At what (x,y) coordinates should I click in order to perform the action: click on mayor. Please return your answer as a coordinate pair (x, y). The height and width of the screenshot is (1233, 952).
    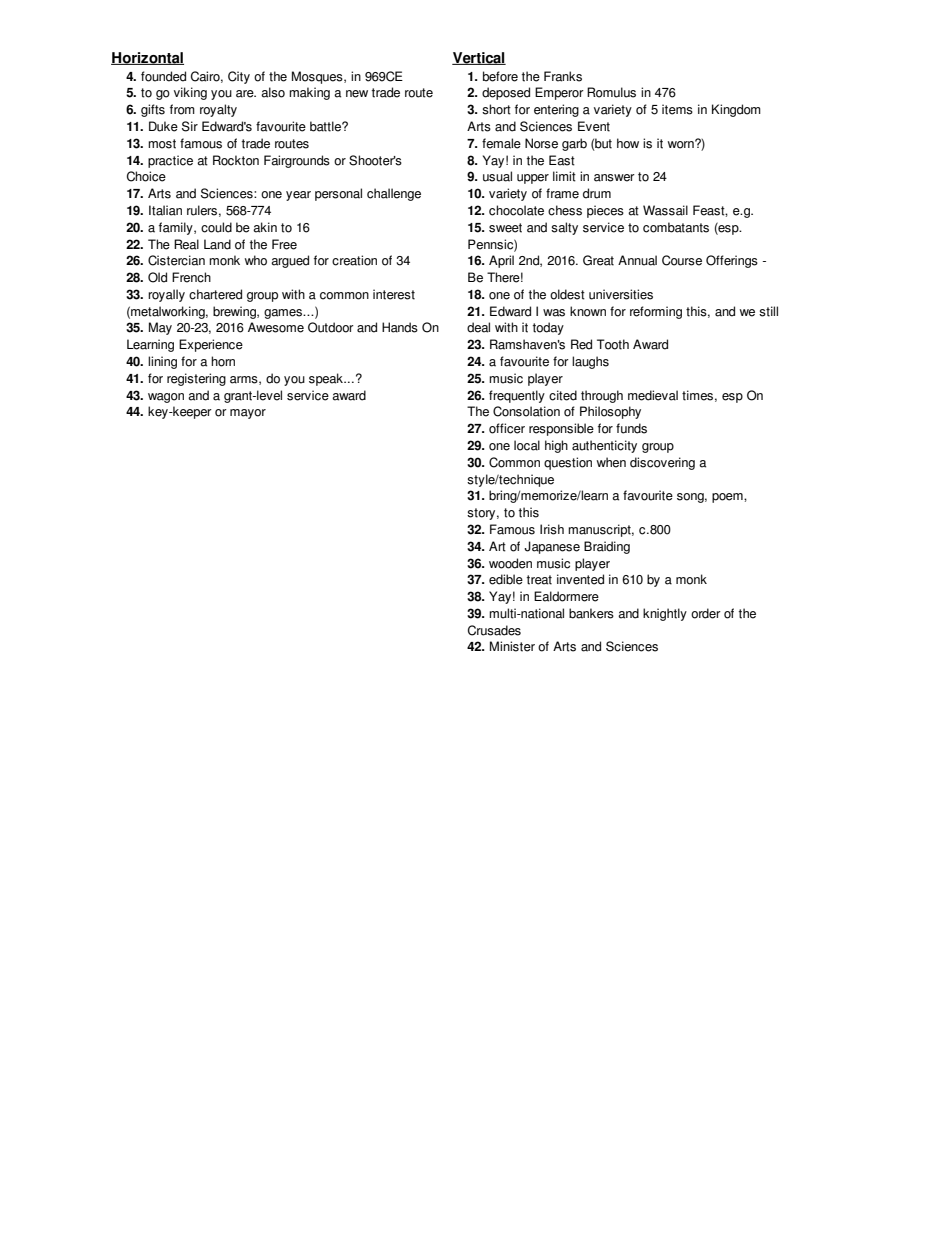
    Looking at the image, I should click on (248, 414).
